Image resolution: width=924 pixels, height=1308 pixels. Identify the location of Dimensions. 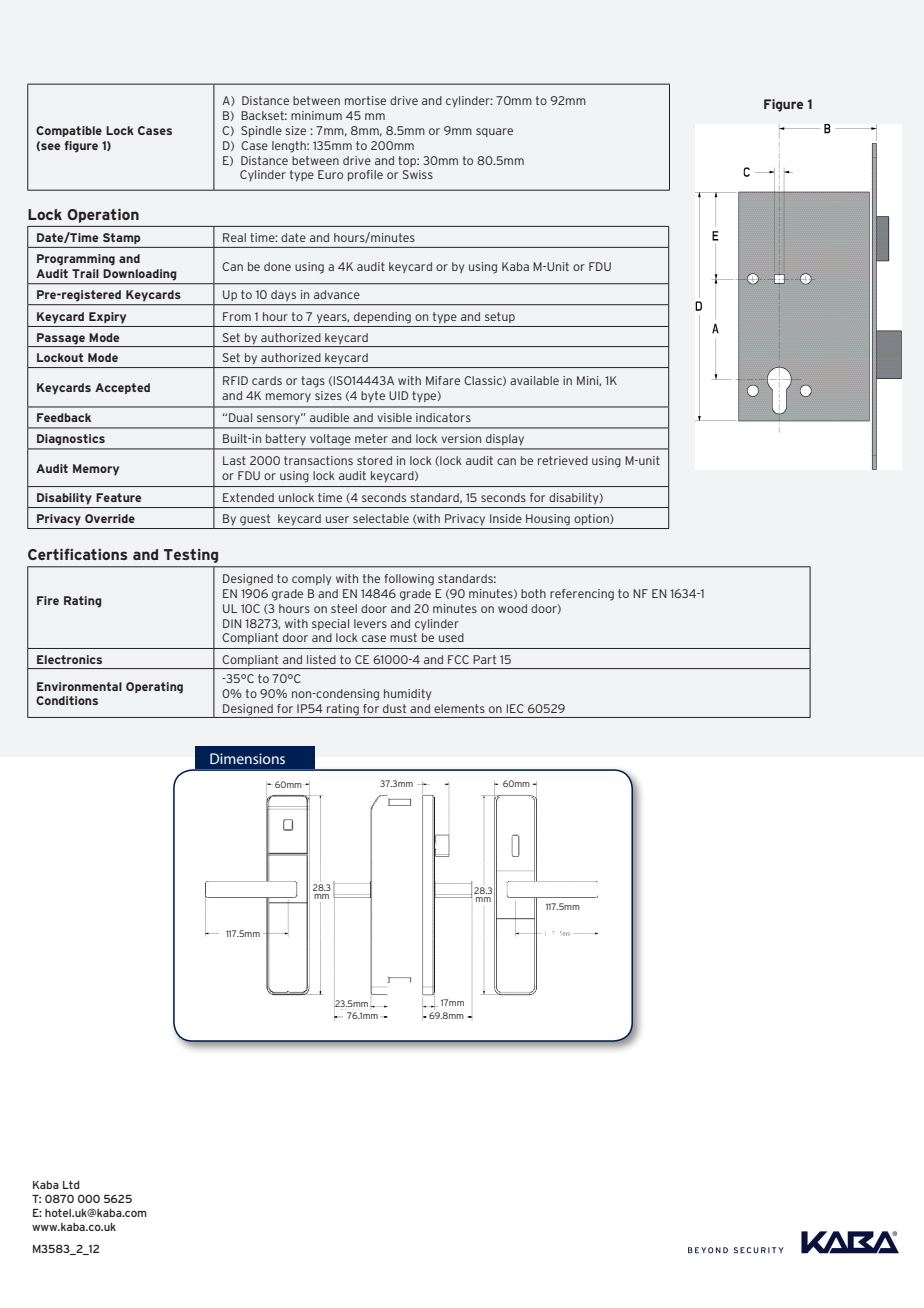
(247, 758).
